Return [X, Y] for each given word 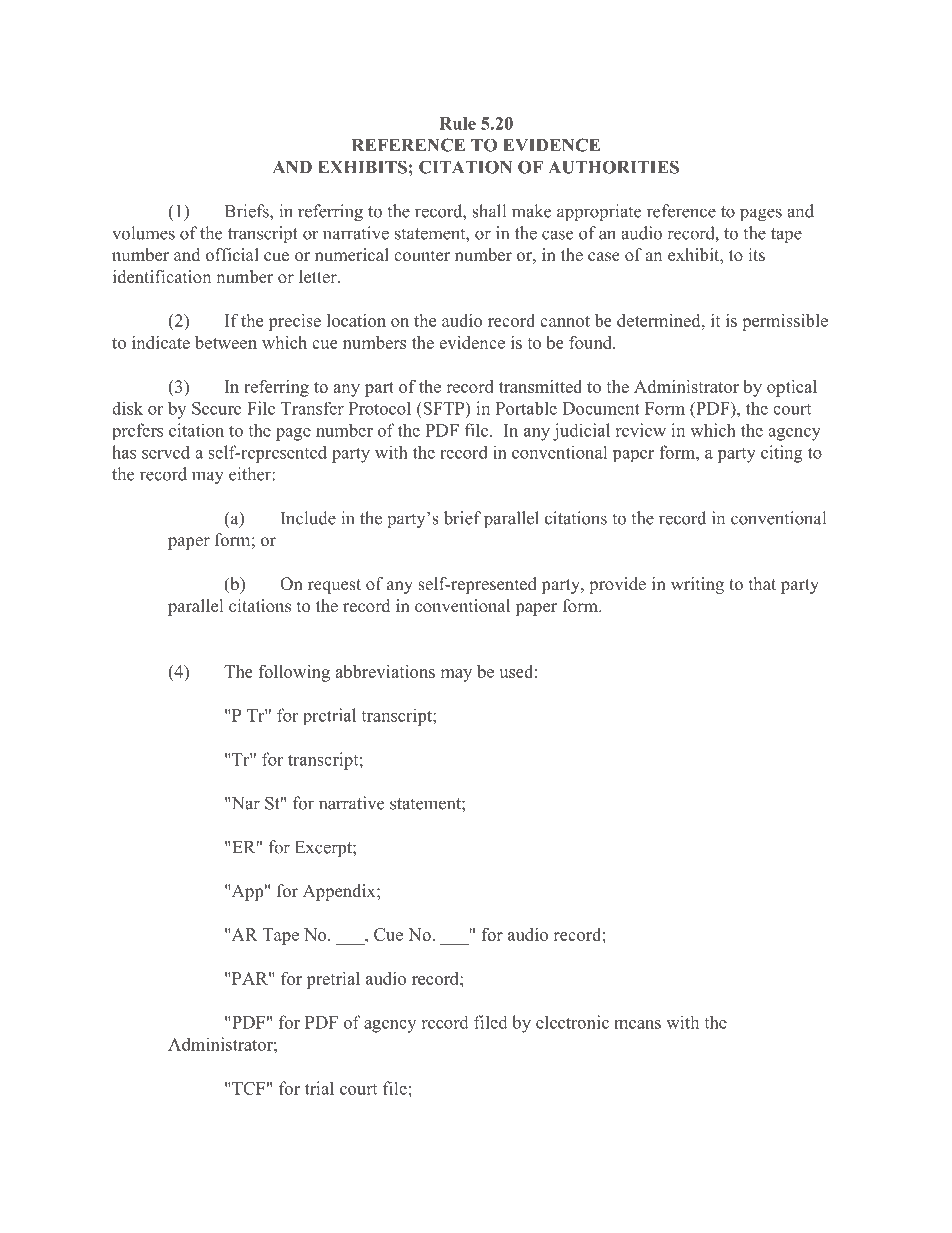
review [641, 430]
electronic [572, 1022]
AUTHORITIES [614, 167]
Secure [216, 408]
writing [697, 585]
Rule [457, 123]
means [637, 1024]
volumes [143, 233]
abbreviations [385, 671]
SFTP [444, 408]
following [294, 673]
